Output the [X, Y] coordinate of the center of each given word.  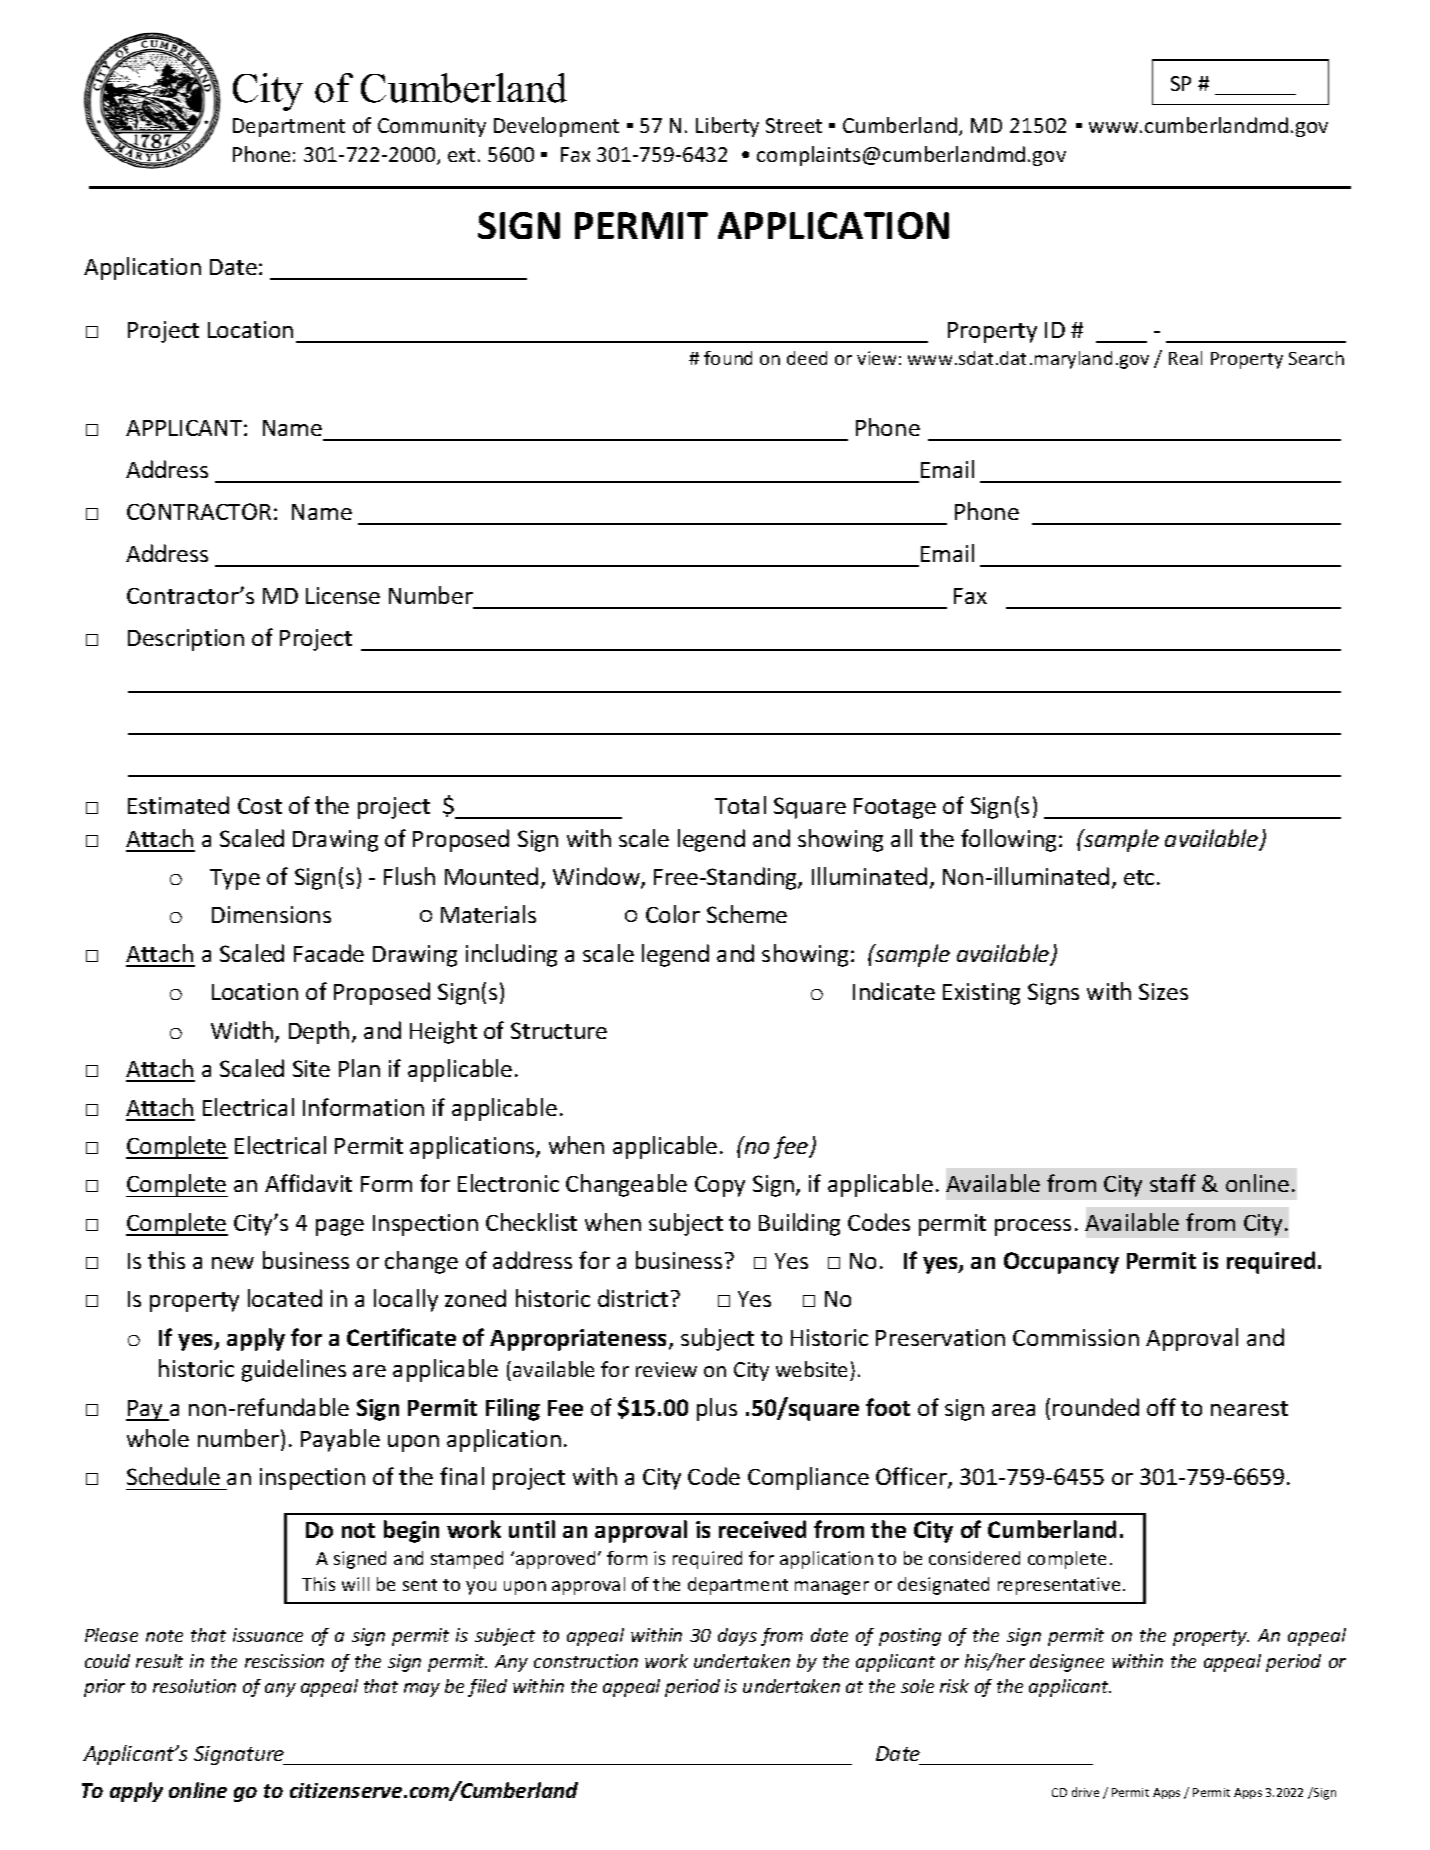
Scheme [747, 914]
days [737, 1637]
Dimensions [271, 914]
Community [432, 127]
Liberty [727, 127]
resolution [194, 1686]
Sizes [1163, 991]
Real [1185, 358]
